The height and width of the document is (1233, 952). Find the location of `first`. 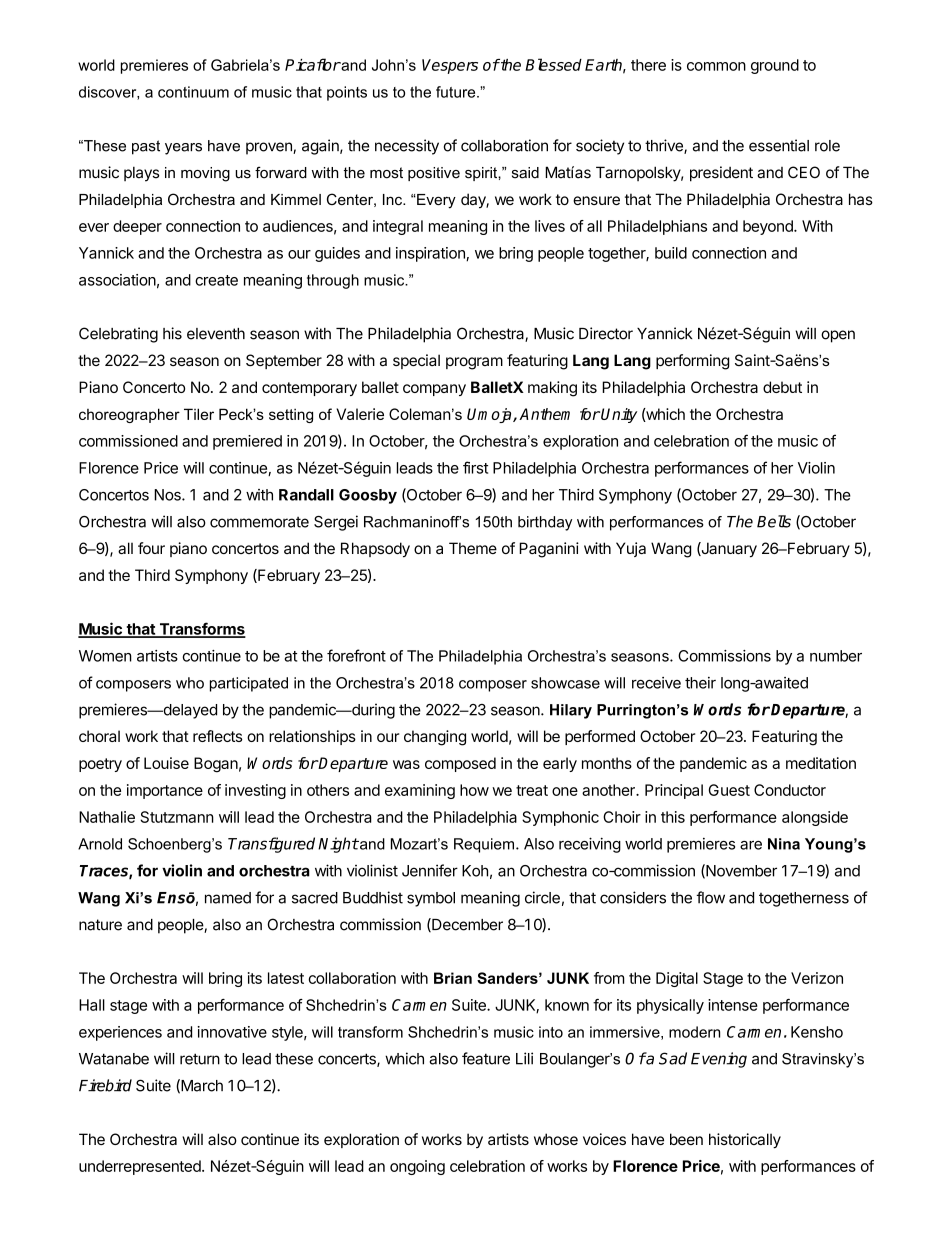

first is located at coordinates (475, 467).
